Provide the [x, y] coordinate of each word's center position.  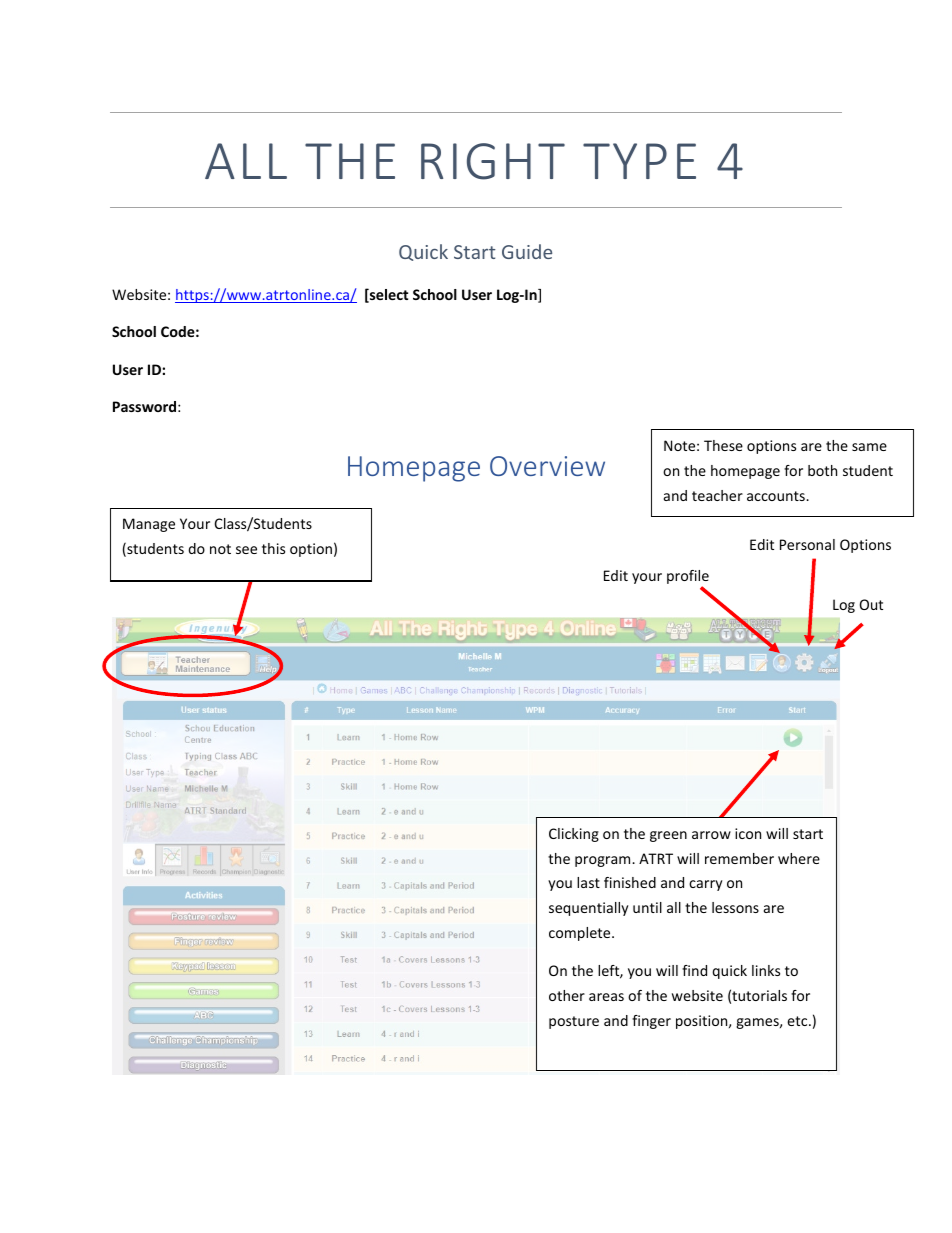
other [567, 995]
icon [748, 833]
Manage [149, 525]
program [604, 861]
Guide [527, 251]
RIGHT [493, 161]
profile [688, 578]
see [246, 550]
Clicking [574, 835]
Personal [807, 544]
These [723, 445]
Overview [547, 466]
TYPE [639, 161]
